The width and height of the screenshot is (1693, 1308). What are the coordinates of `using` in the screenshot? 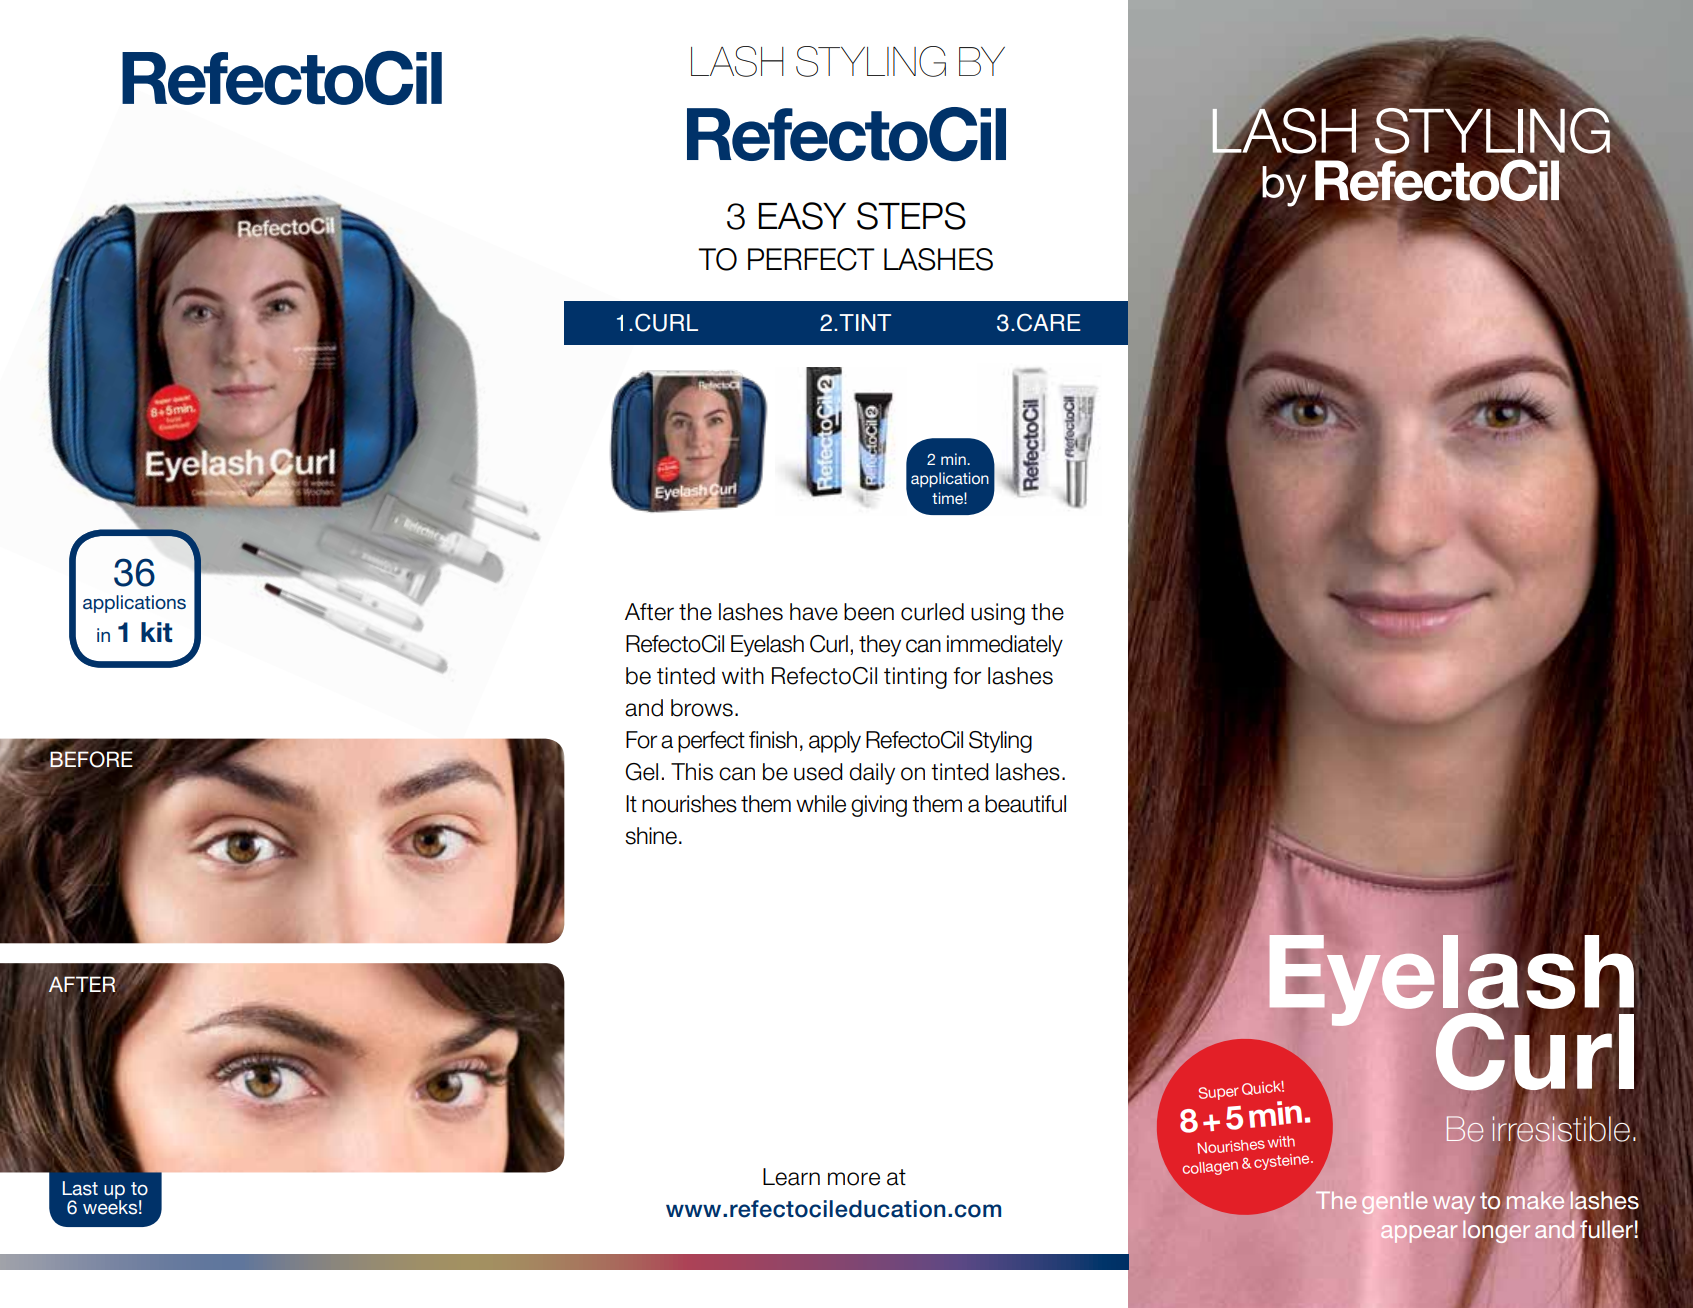 It's located at (998, 614).
